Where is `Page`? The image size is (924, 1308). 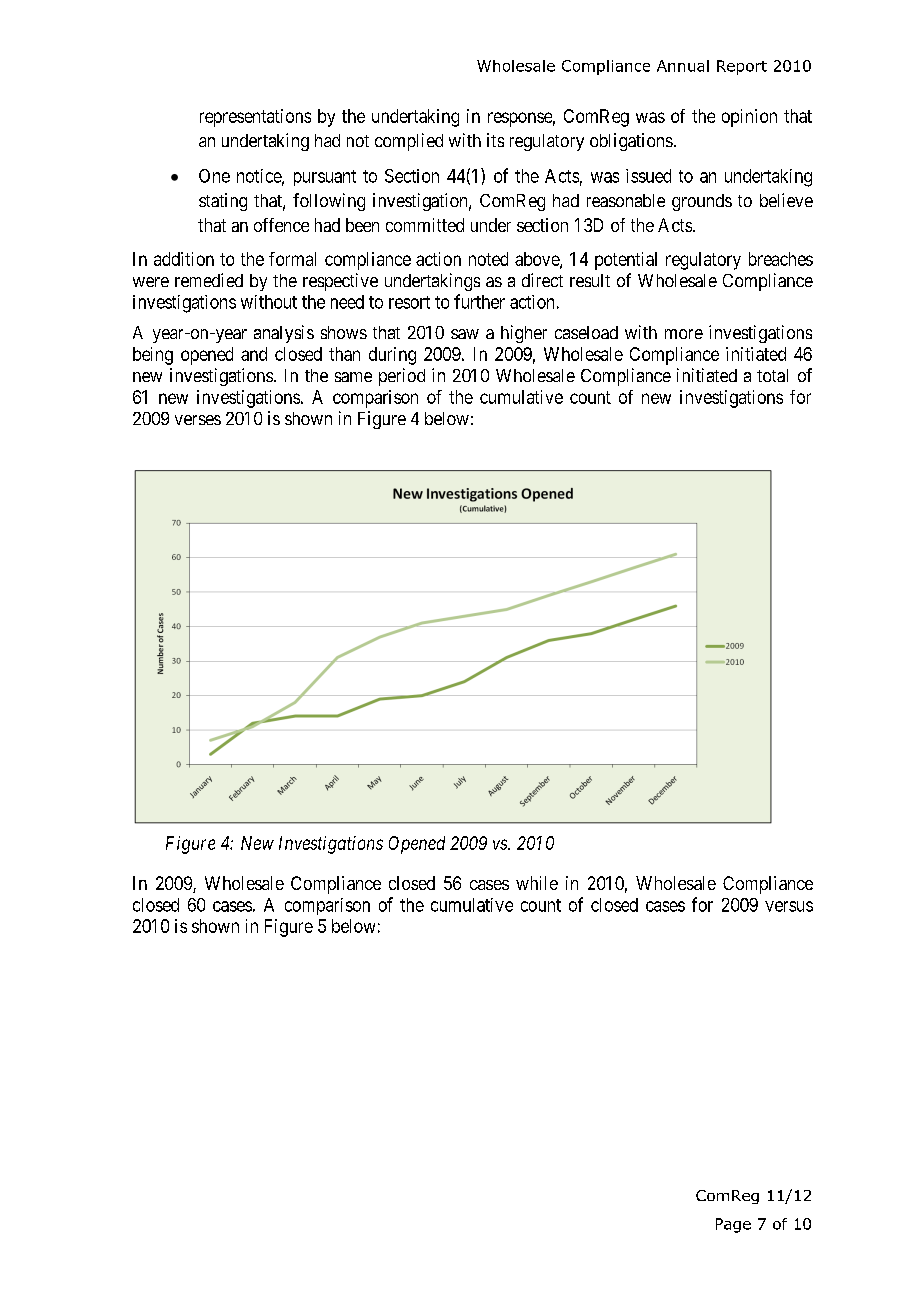 Page is located at coordinates (733, 1225).
